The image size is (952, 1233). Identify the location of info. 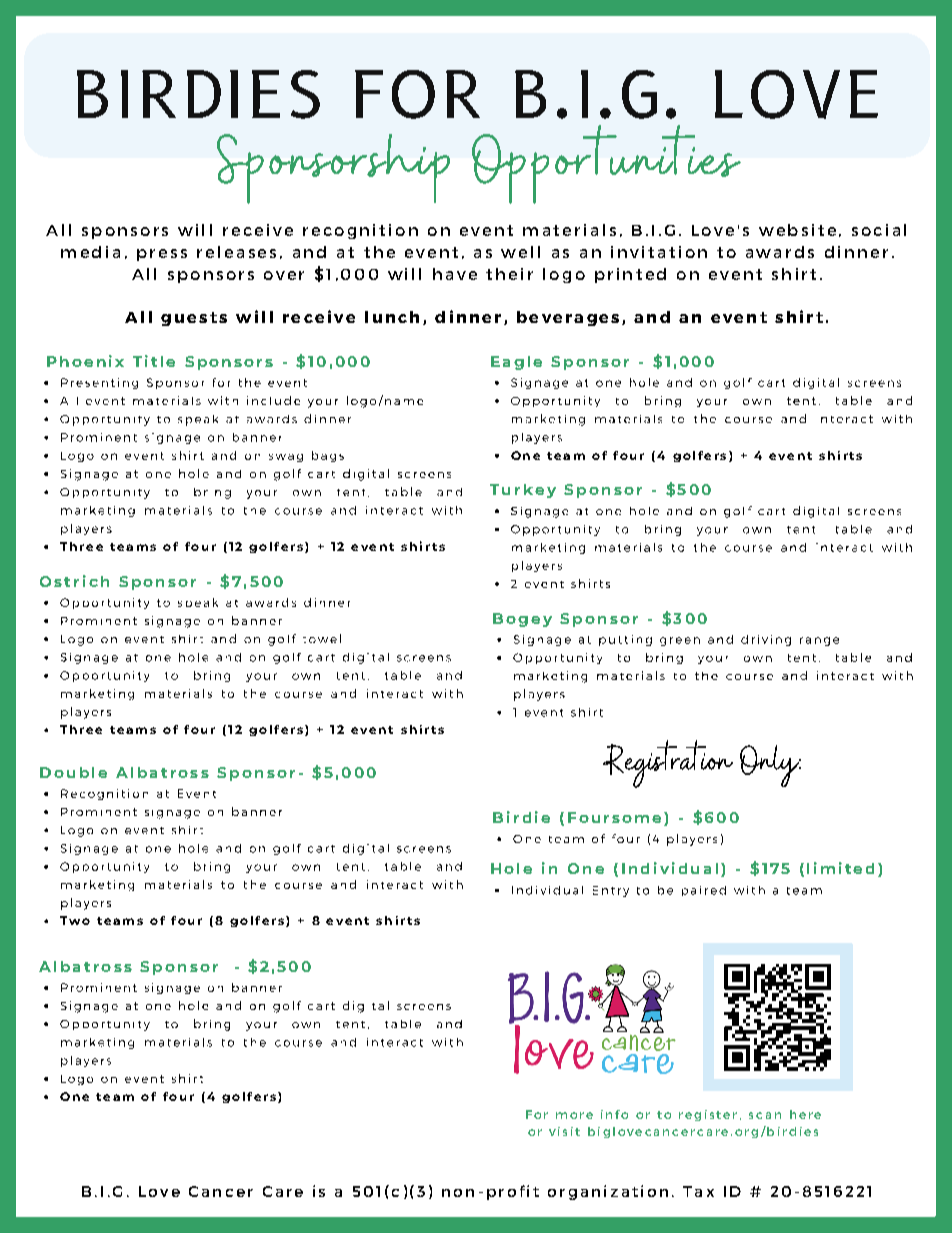
(614, 1114).
